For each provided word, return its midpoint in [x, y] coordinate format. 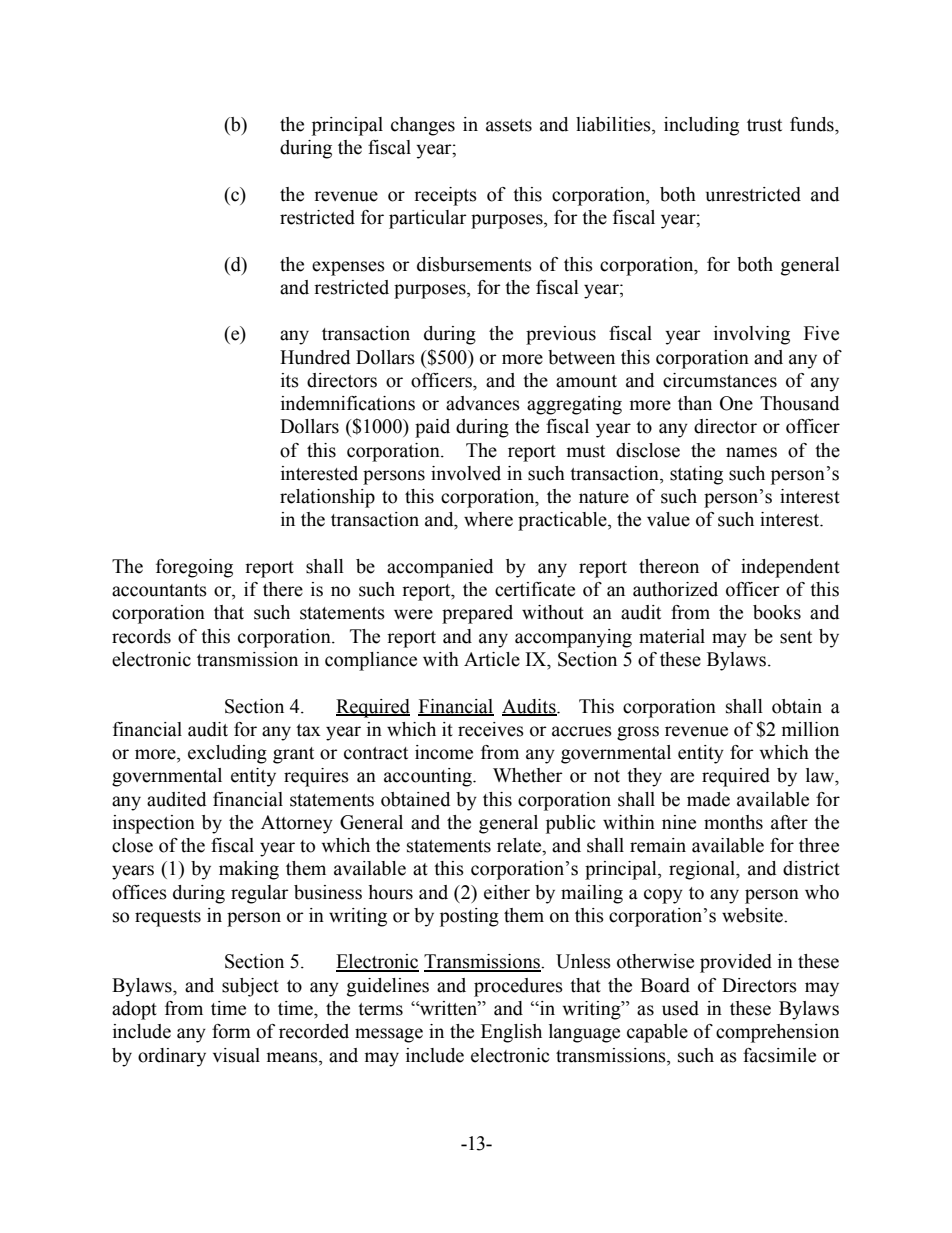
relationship [327, 498]
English [511, 1033]
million [810, 729]
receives [491, 729]
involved [466, 473]
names [751, 452]
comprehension [777, 1033]
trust [764, 125]
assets [509, 125]
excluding [227, 754]
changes [423, 126]
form [231, 1031]
